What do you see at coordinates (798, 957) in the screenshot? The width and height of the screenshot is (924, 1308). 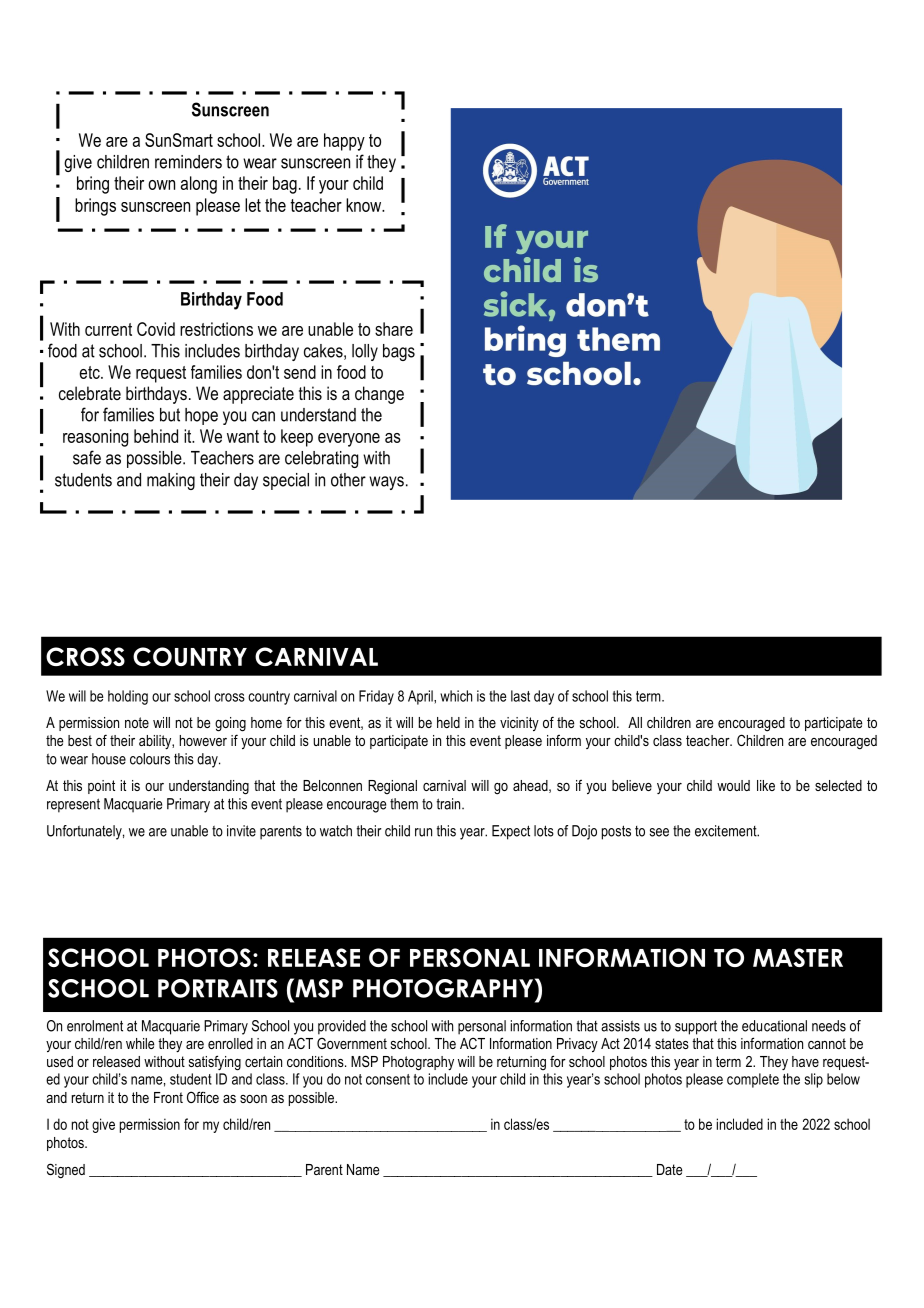 I see `MASTER` at bounding box center [798, 957].
